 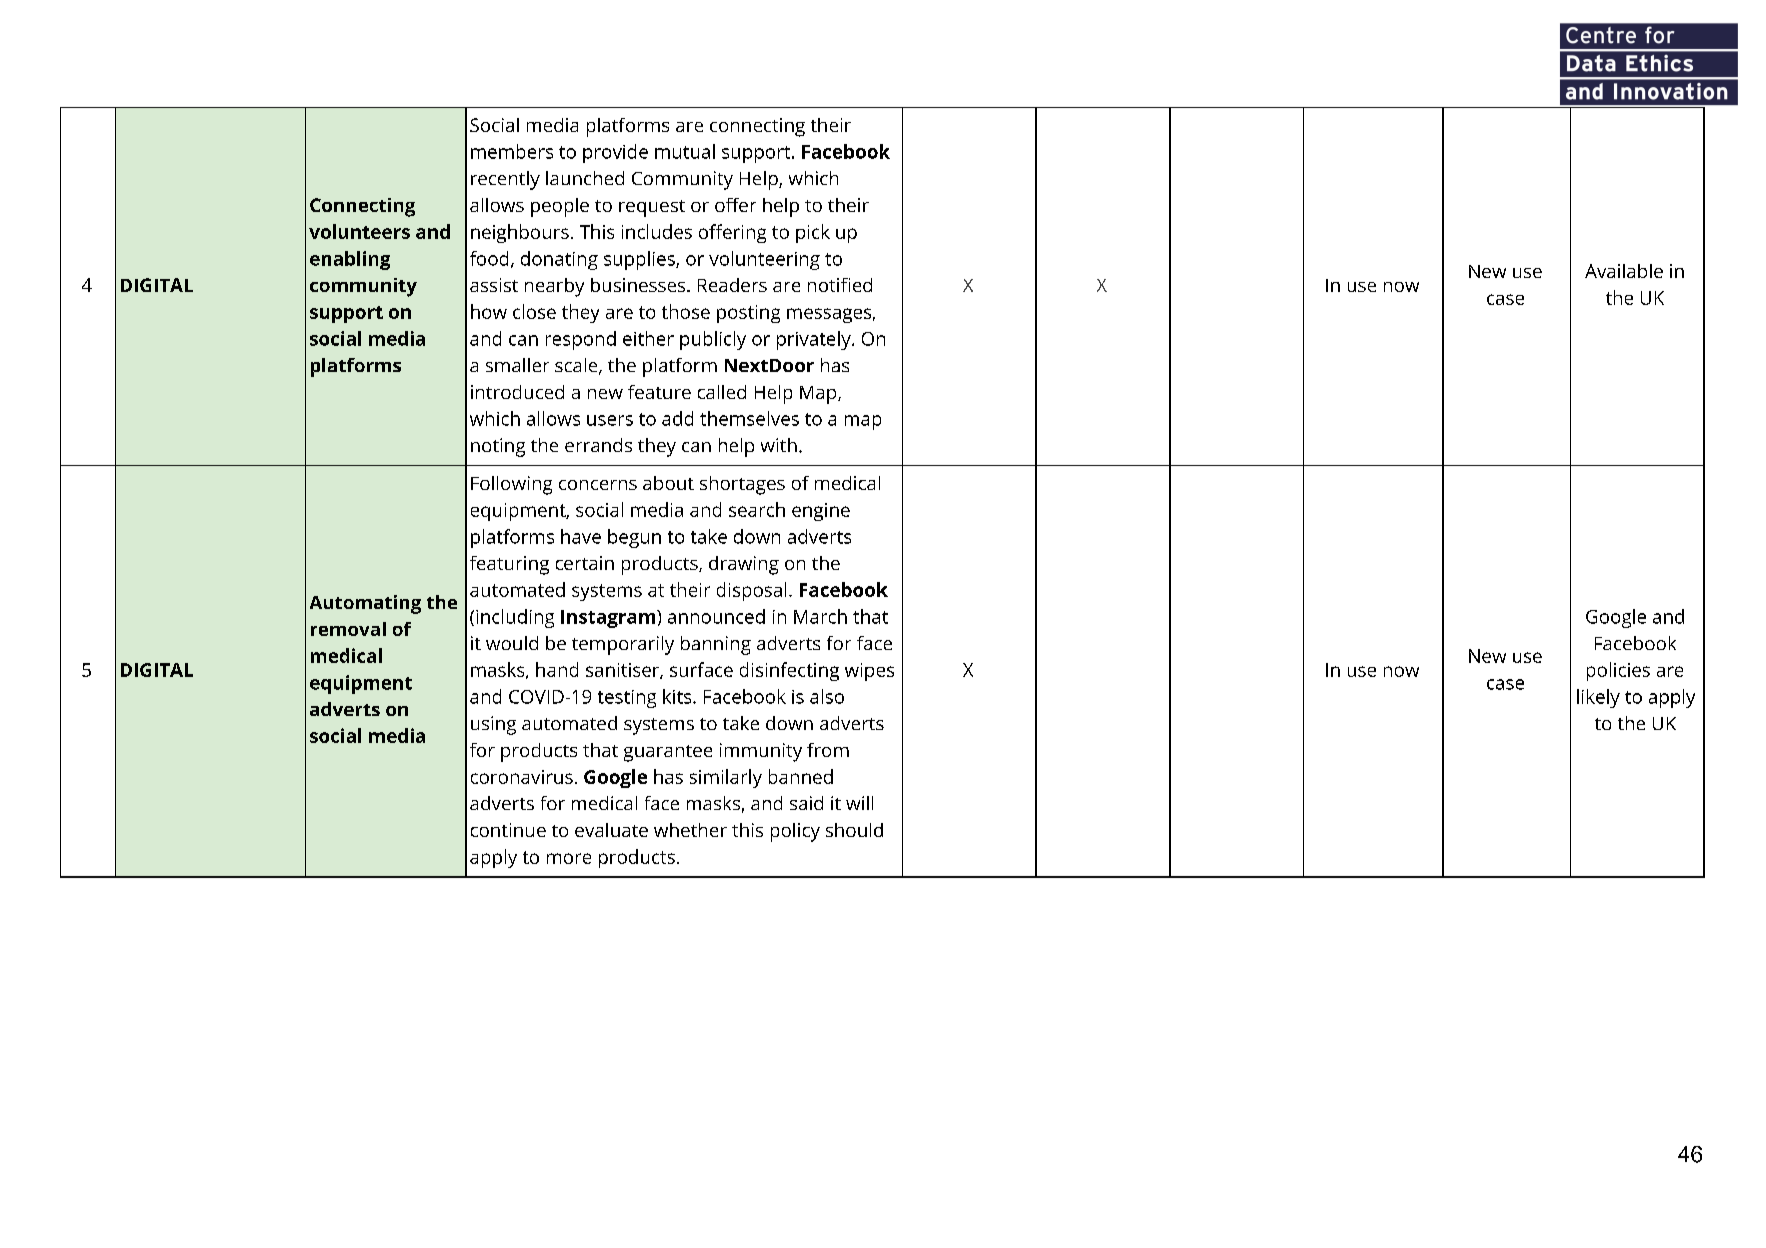 I want to click on including, so click(x=515, y=618).
